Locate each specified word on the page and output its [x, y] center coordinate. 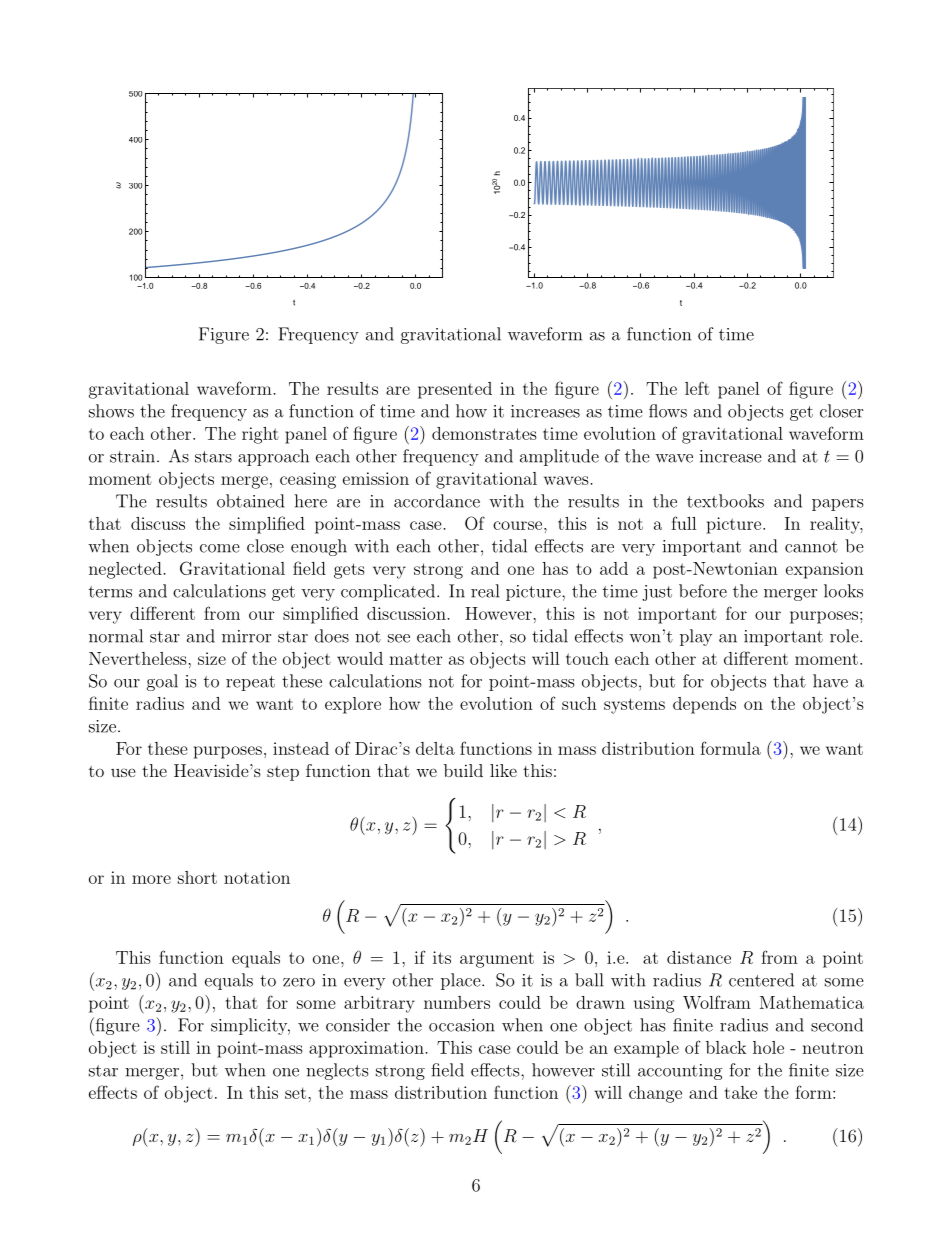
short [197, 877]
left [697, 388]
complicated [388, 592]
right [260, 435]
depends [704, 705]
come [220, 548]
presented [455, 390]
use [123, 772]
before [703, 591]
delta [435, 748]
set [295, 1093]
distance [699, 957]
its [442, 957]
